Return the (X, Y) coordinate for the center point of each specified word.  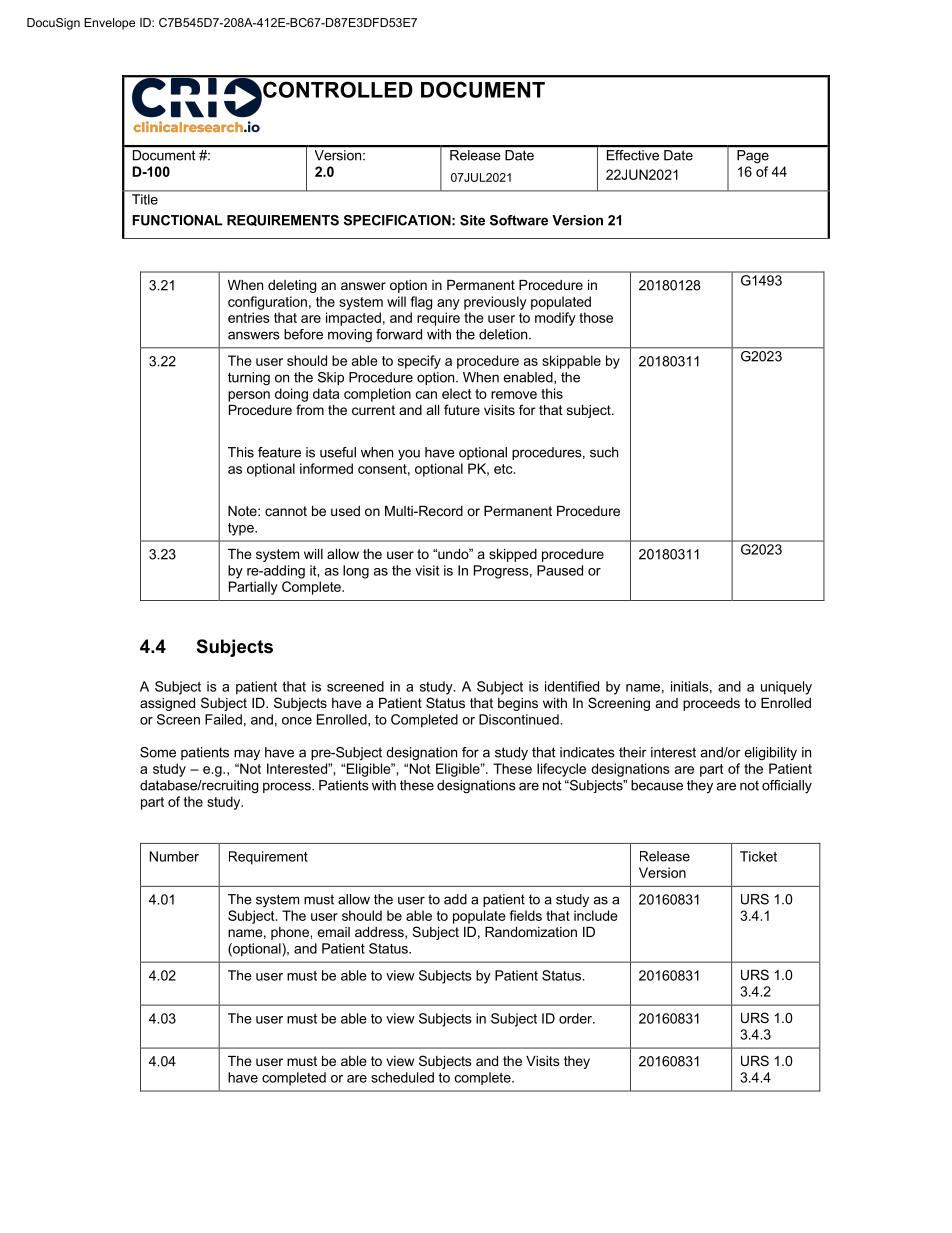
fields (525, 915)
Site (472, 220)
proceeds (711, 704)
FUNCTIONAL (177, 220)
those (596, 317)
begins (518, 704)
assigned (167, 704)
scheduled (402, 1077)
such (604, 452)
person (249, 396)
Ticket (758, 856)
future (462, 409)
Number (174, 856)
